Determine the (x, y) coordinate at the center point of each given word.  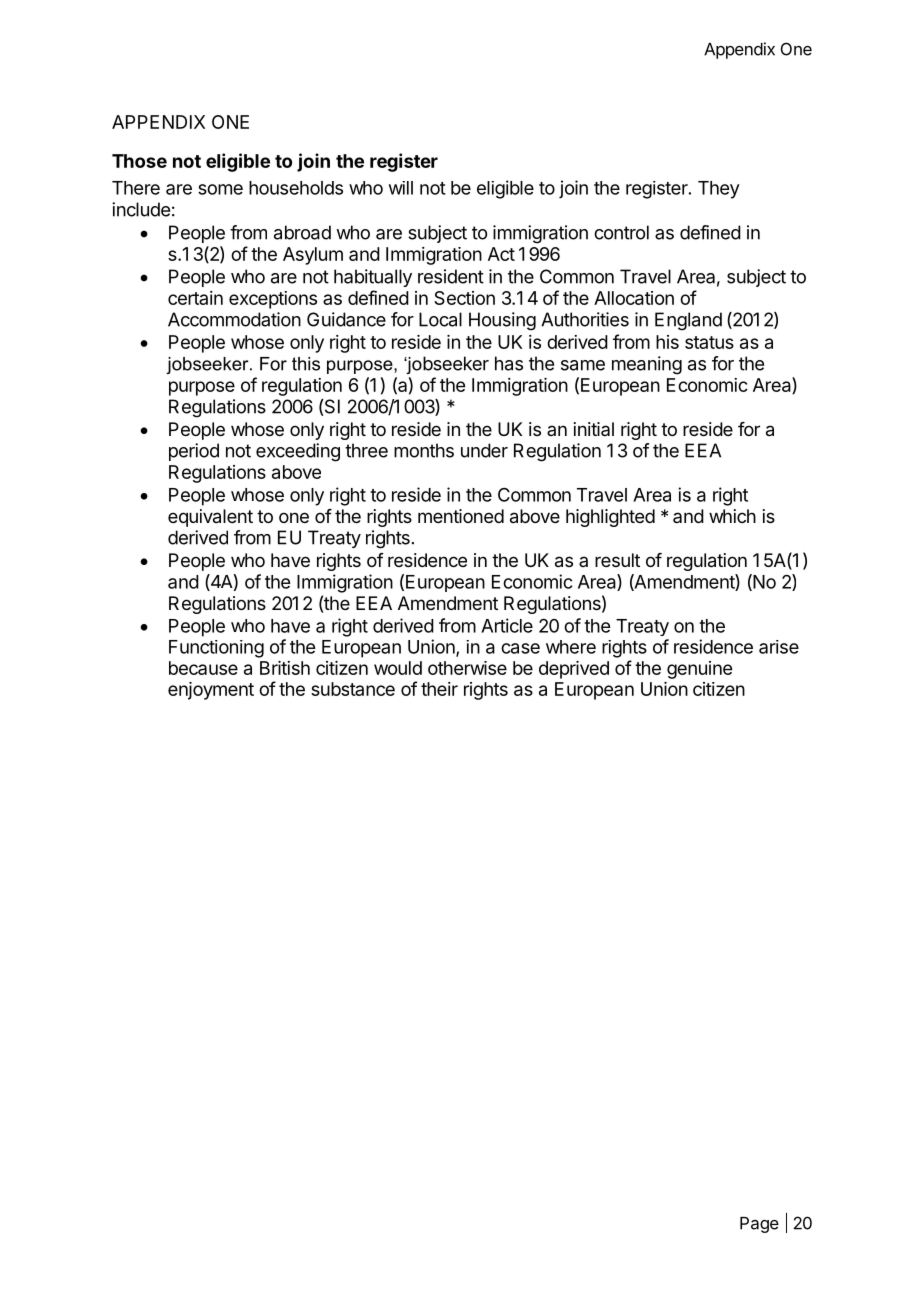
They (719, 190)
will (401, 188)
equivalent (210, 518)
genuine (699, 670)
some (220, 189)
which (732, 516)
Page (759, 1225)
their (439, 689)
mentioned (461, 516)
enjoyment (211, 691)
